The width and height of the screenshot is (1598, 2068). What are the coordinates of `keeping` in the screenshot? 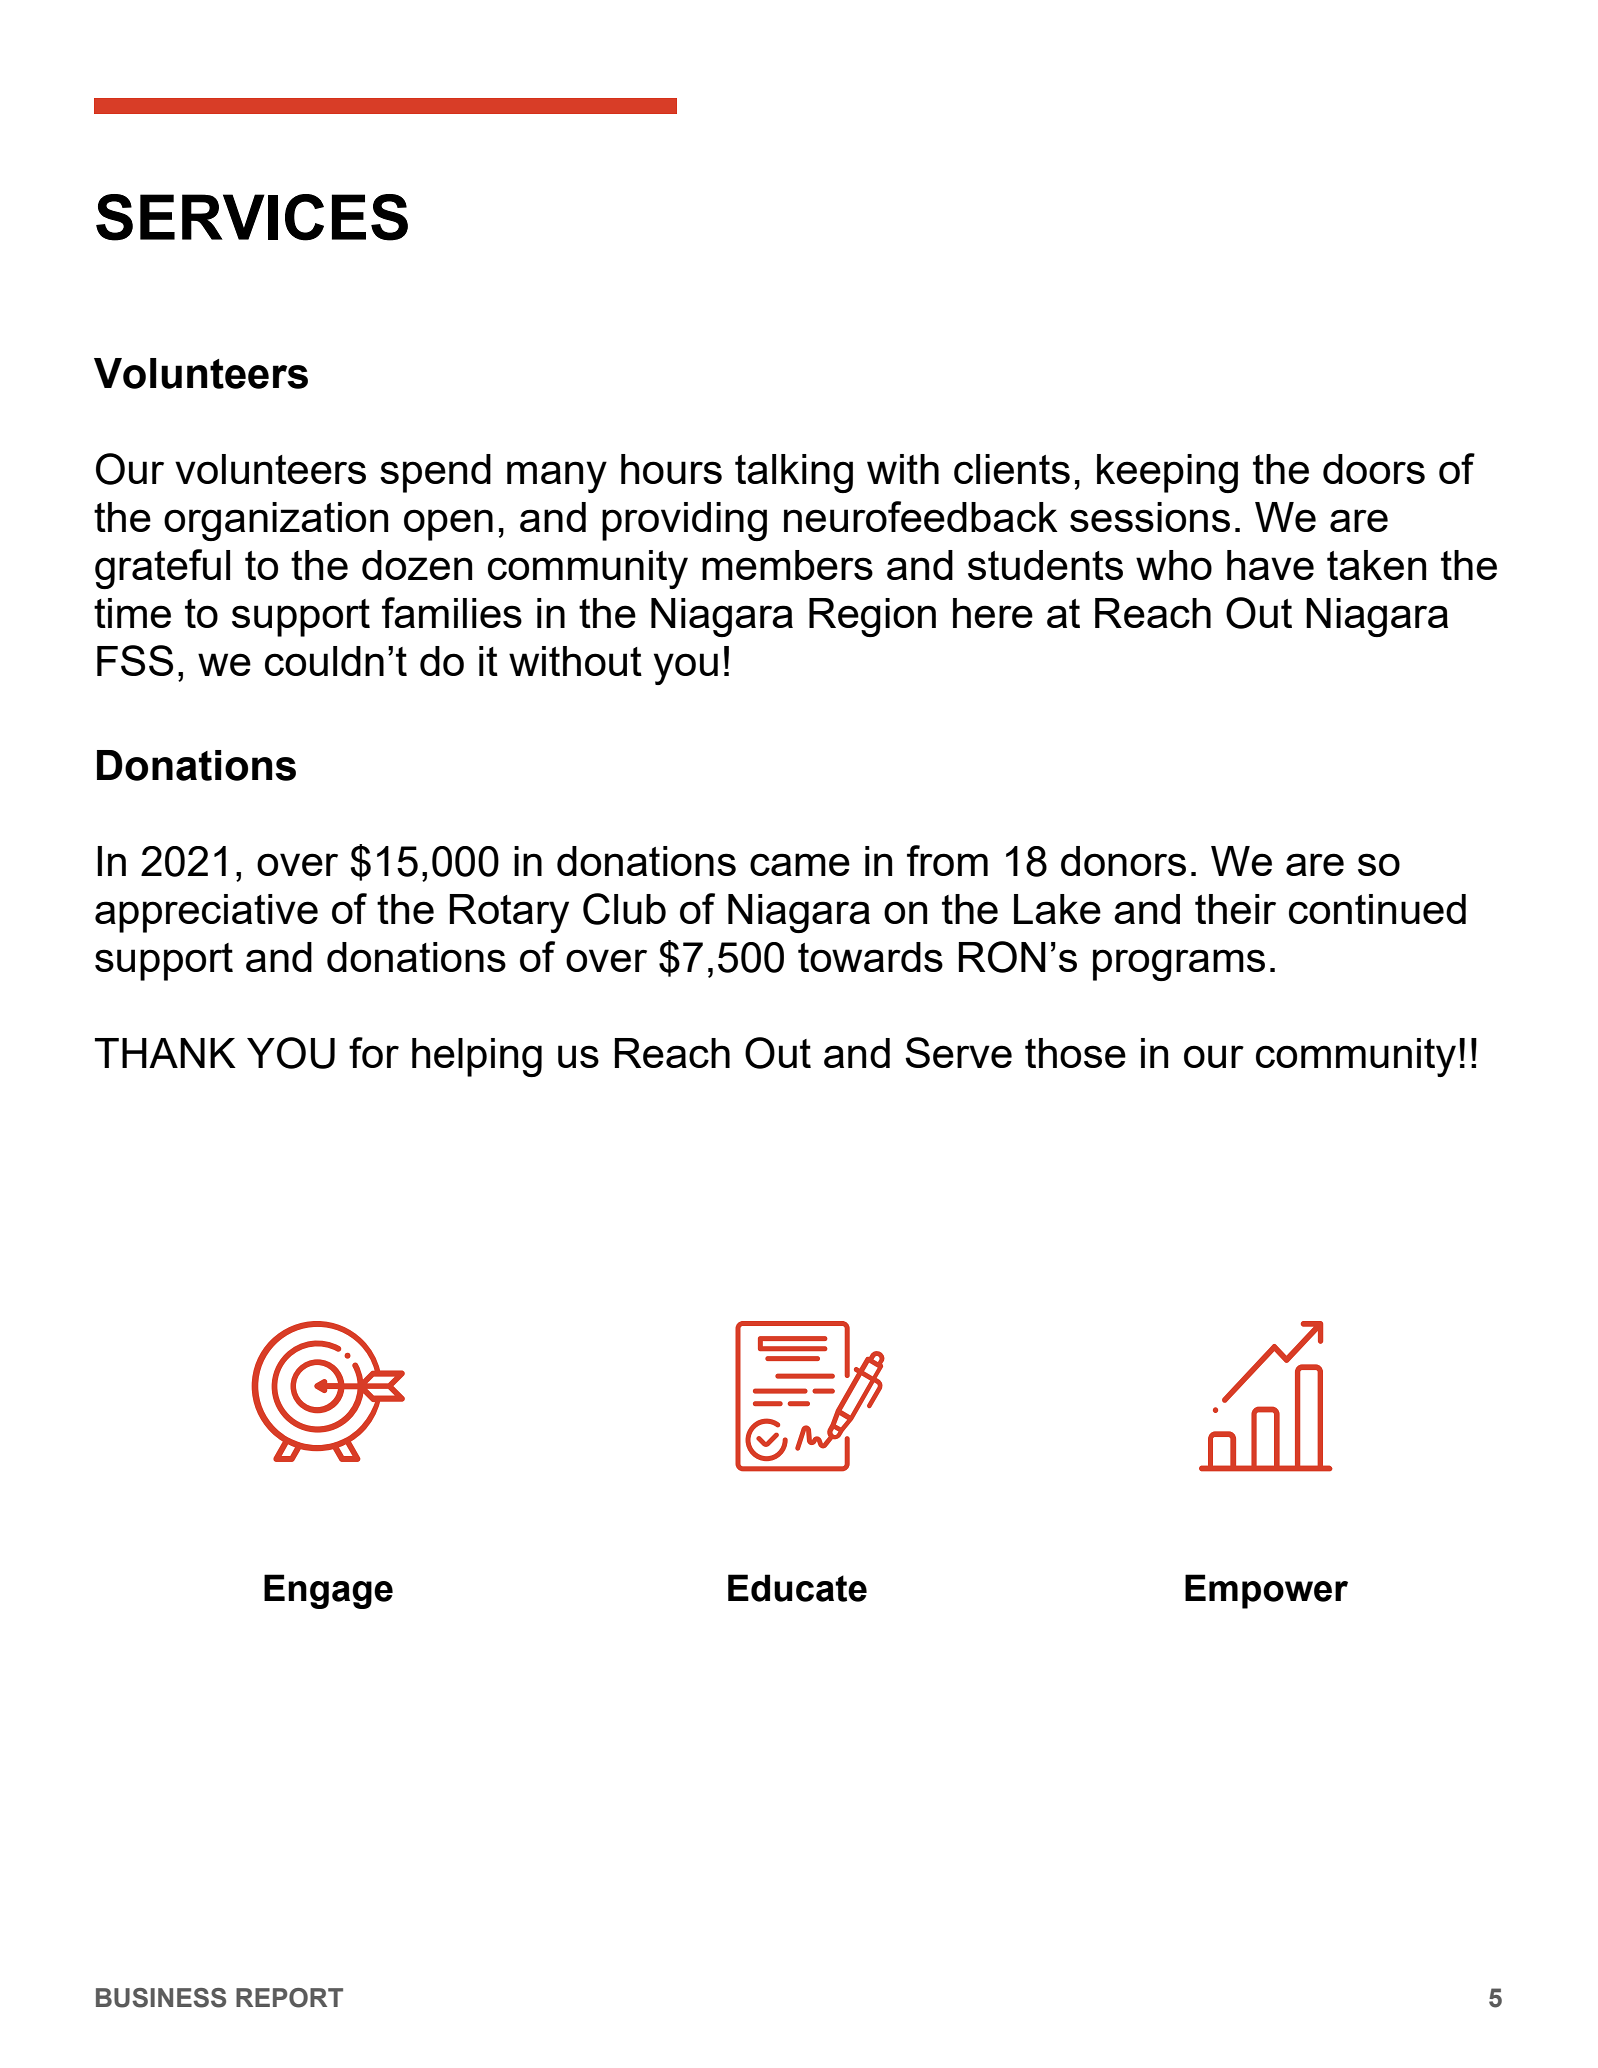 It's located at (1167, 473).
